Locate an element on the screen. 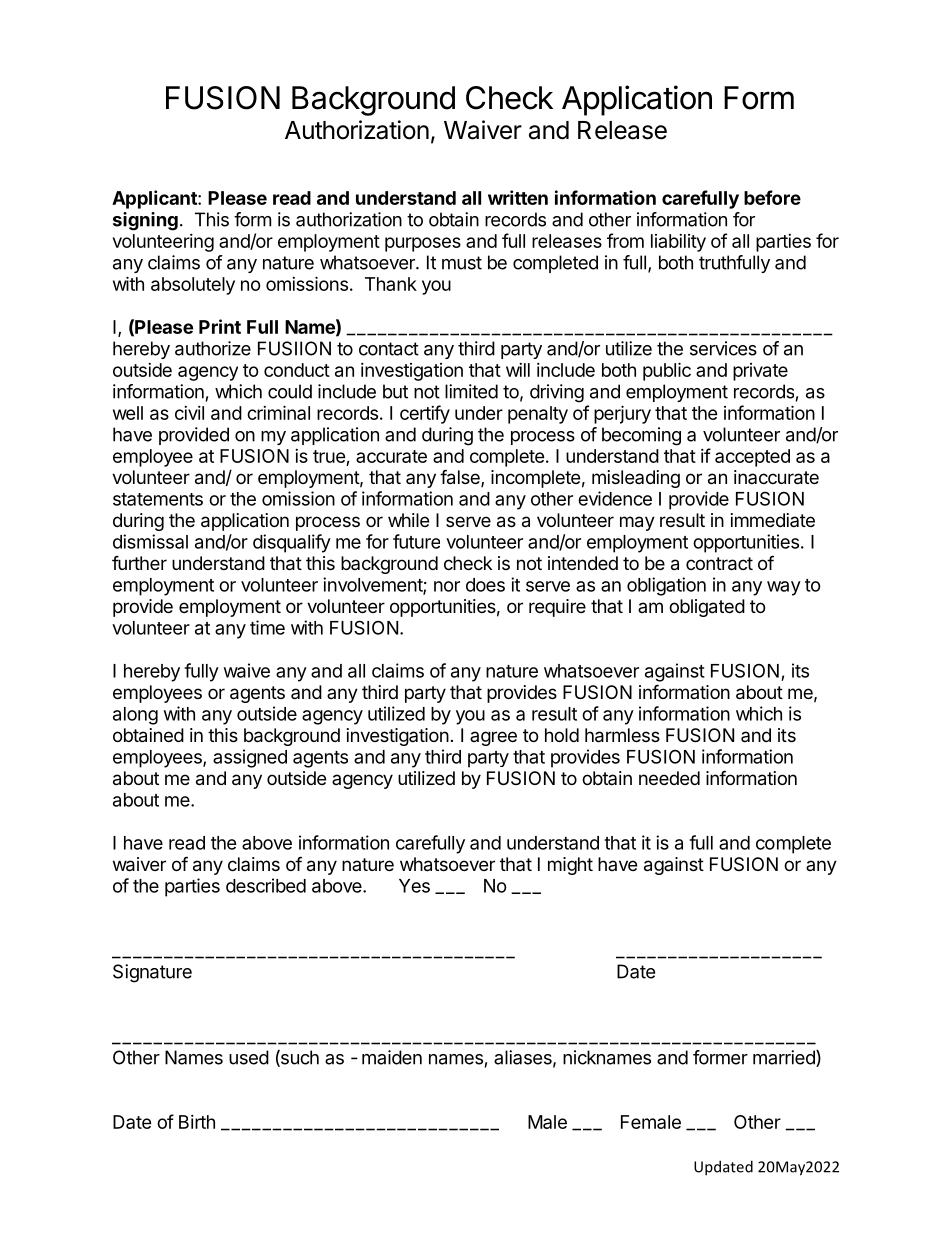 This screenshot has height=1233, width=952. time is located at coordinates (267, 627).
